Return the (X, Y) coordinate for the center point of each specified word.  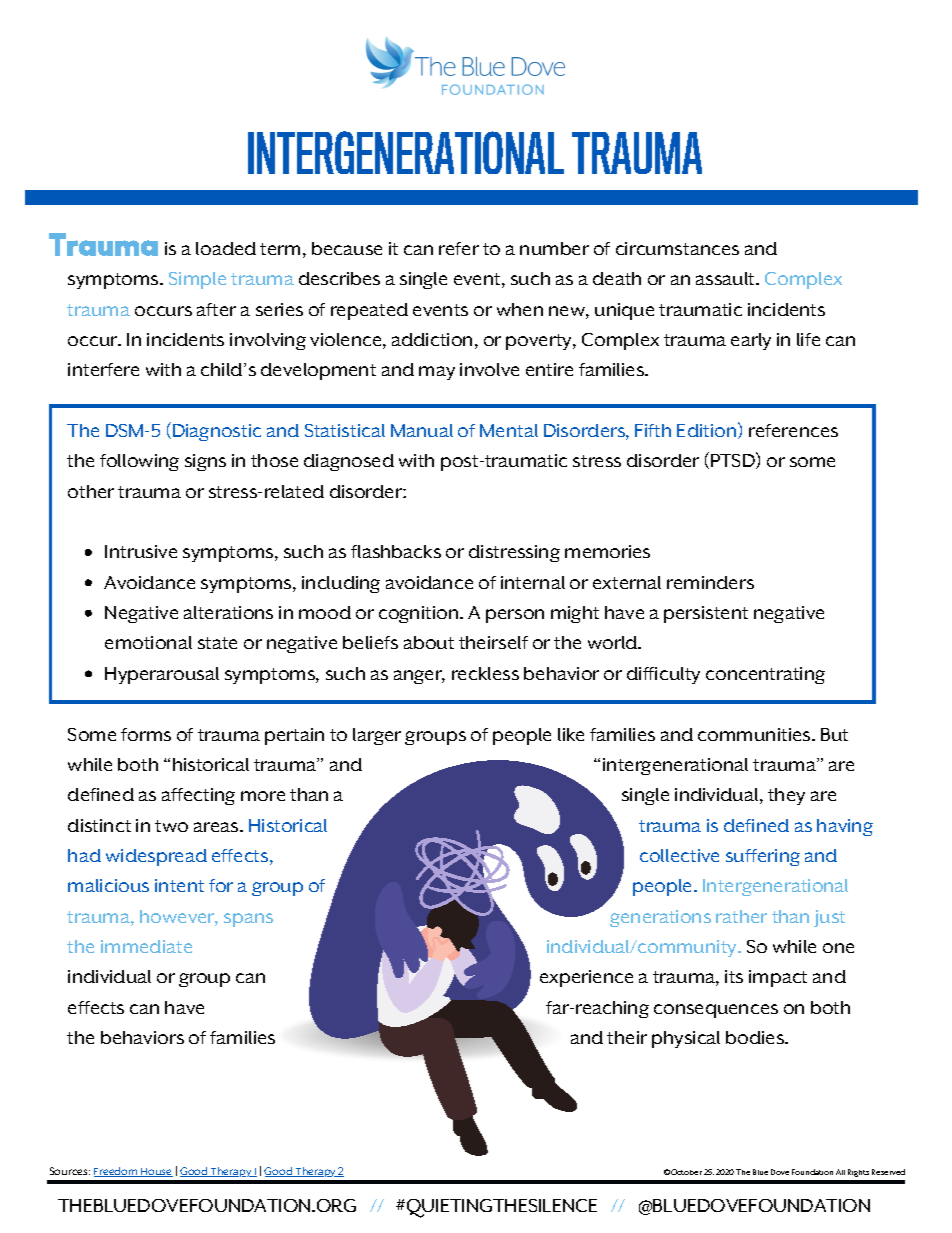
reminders (710, 582)
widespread (156, 857)
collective (679, 855)
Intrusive (141, 551)
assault (727, 278)
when (520, 309)
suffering (763, 857)
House (156, 1172)
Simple (197, 280)
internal (533, 582)
